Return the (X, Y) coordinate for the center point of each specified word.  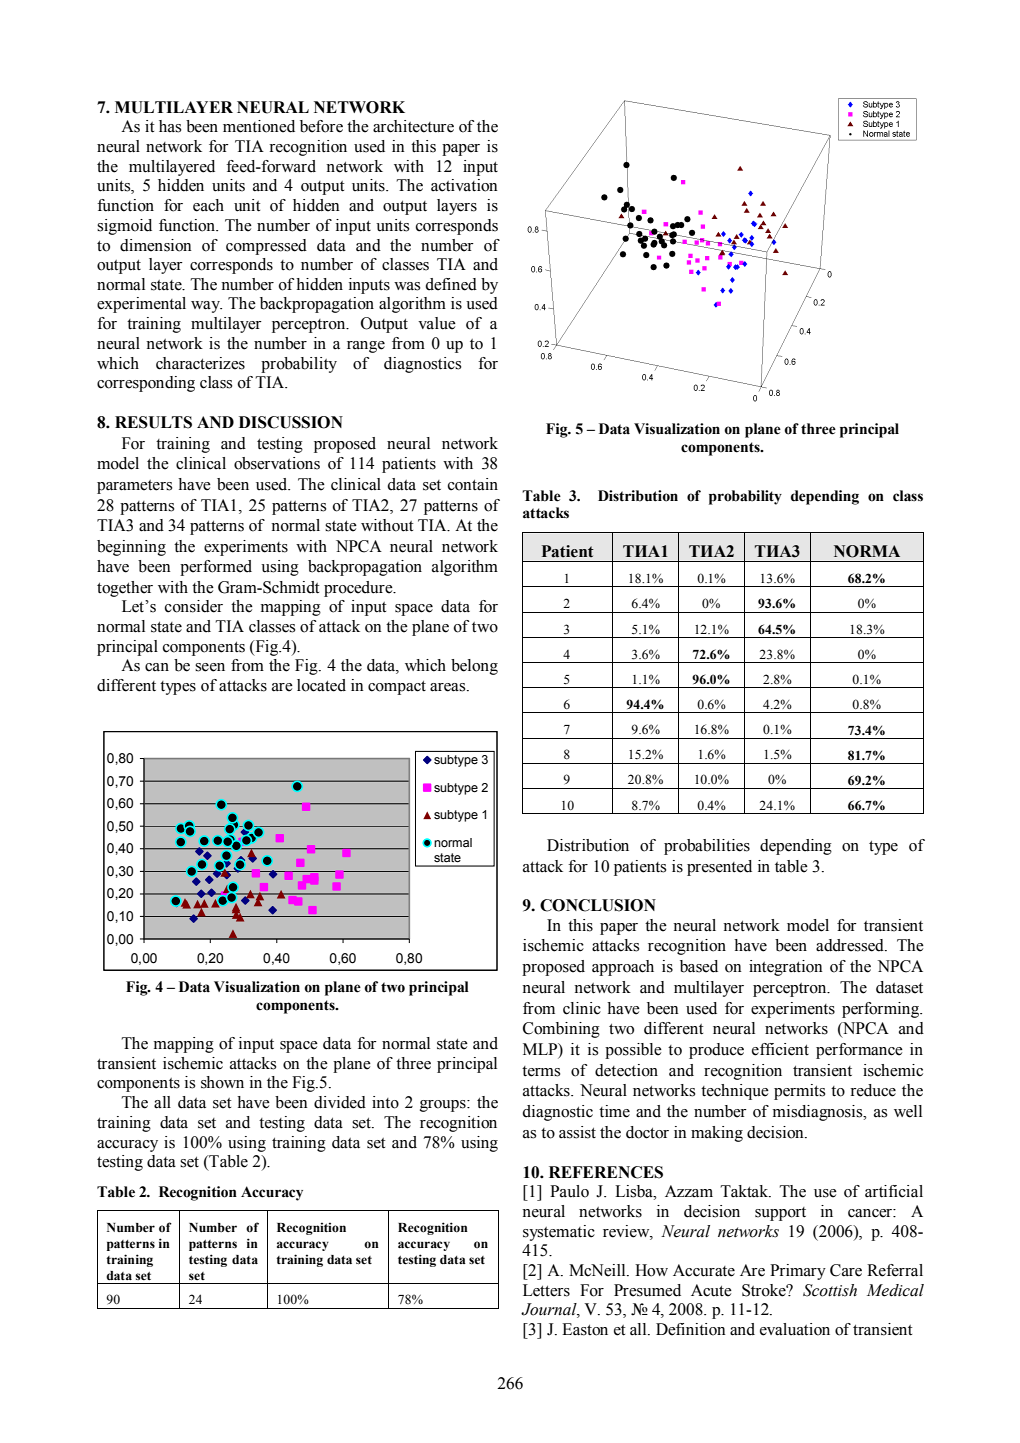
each (208, 205)
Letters (546, 1290)
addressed (851, 945)
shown (222, 1082)
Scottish (830, 1290)
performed (216, 568)
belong (474, 667)
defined (451, 284)
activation (464, 185)
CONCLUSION (598, 905)
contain (473, 484)
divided (340, 1102)
